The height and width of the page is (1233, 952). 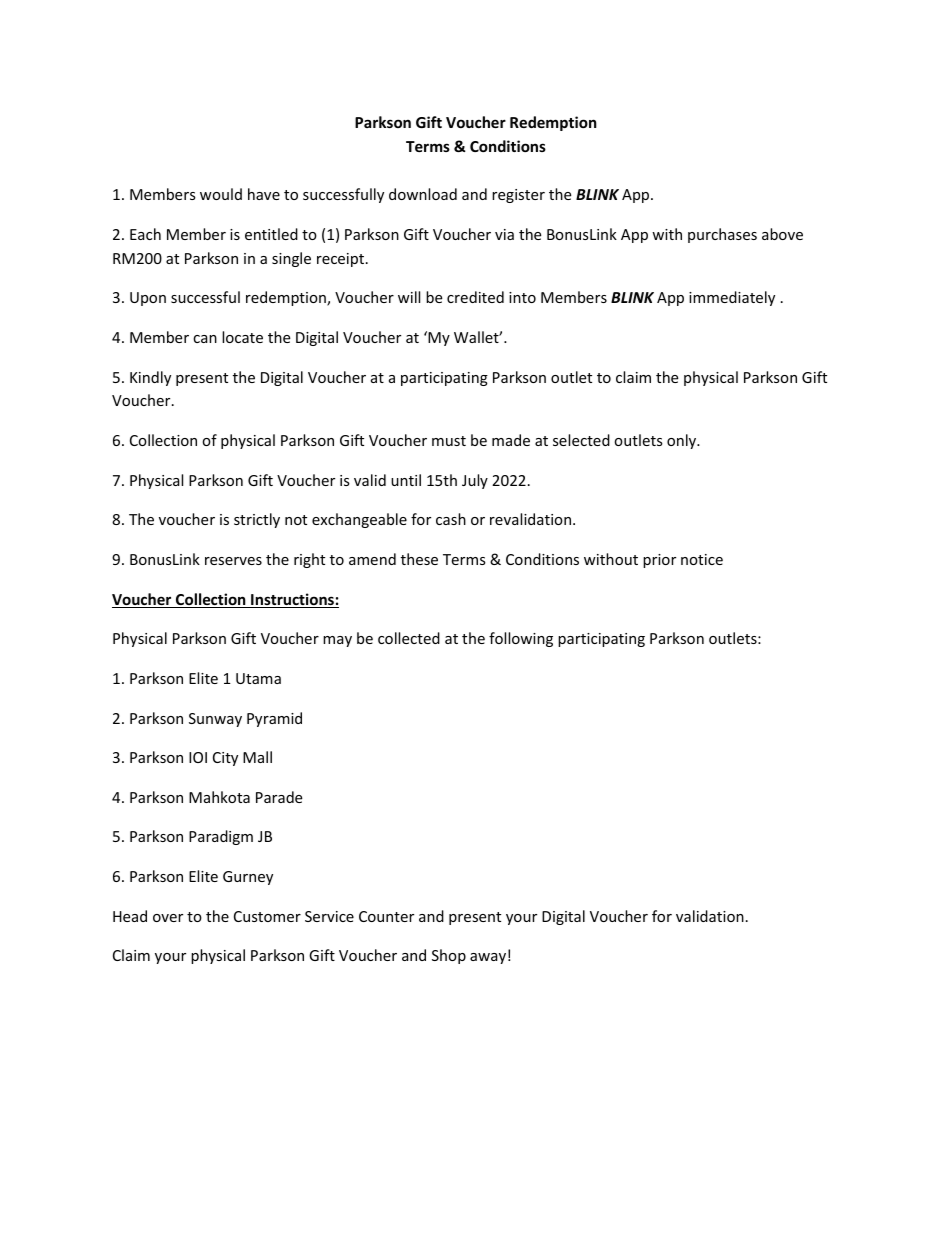 I want to click on these, so click(x=419, y=559).
